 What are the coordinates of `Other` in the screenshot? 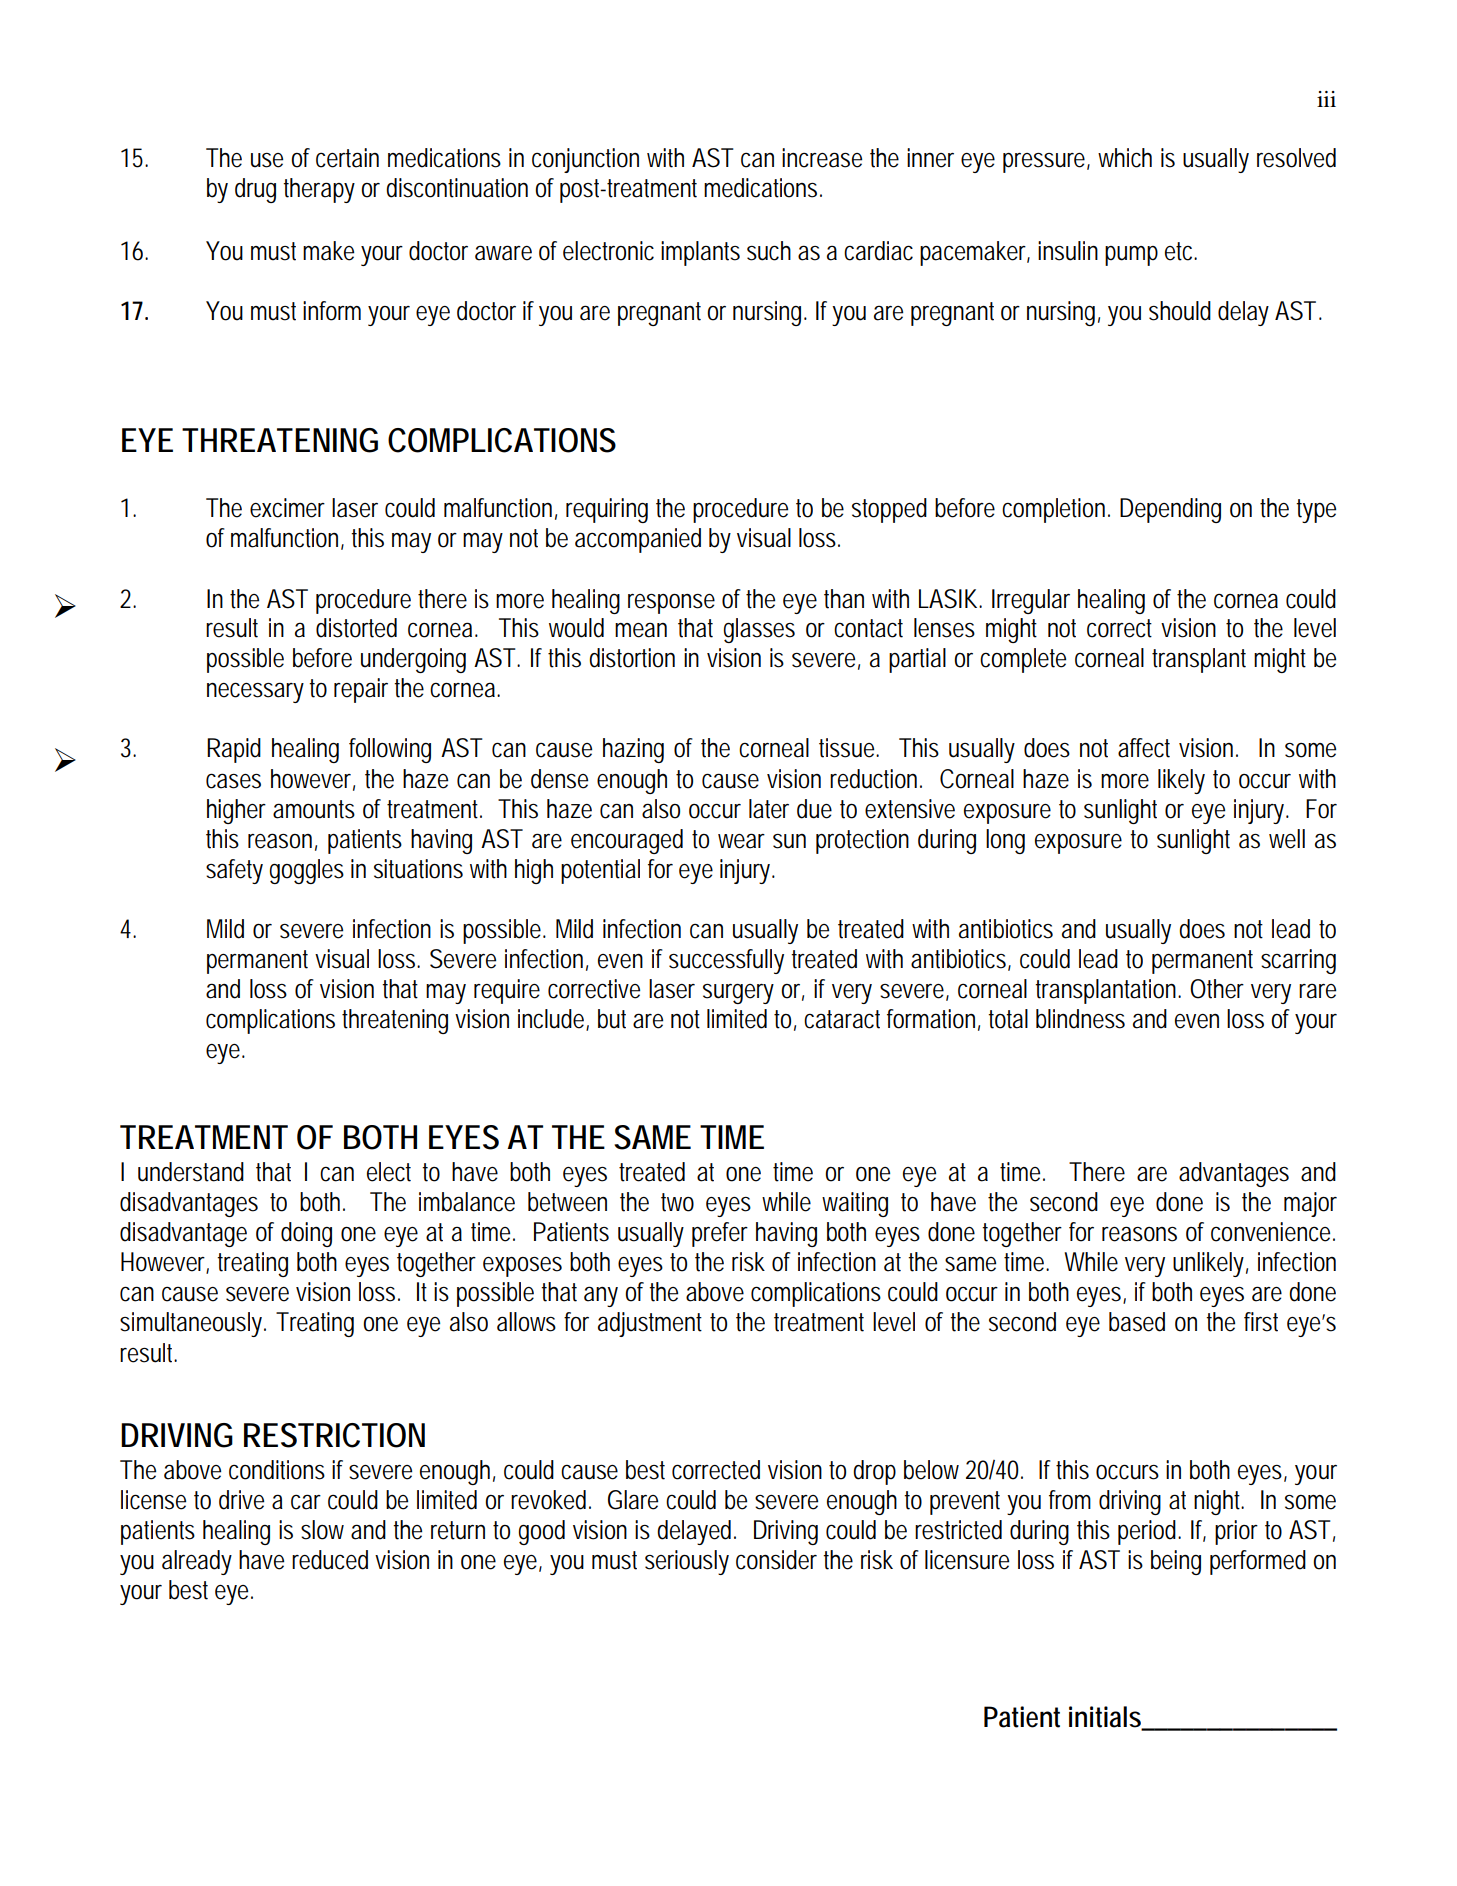 It's located at (1217, 989).
